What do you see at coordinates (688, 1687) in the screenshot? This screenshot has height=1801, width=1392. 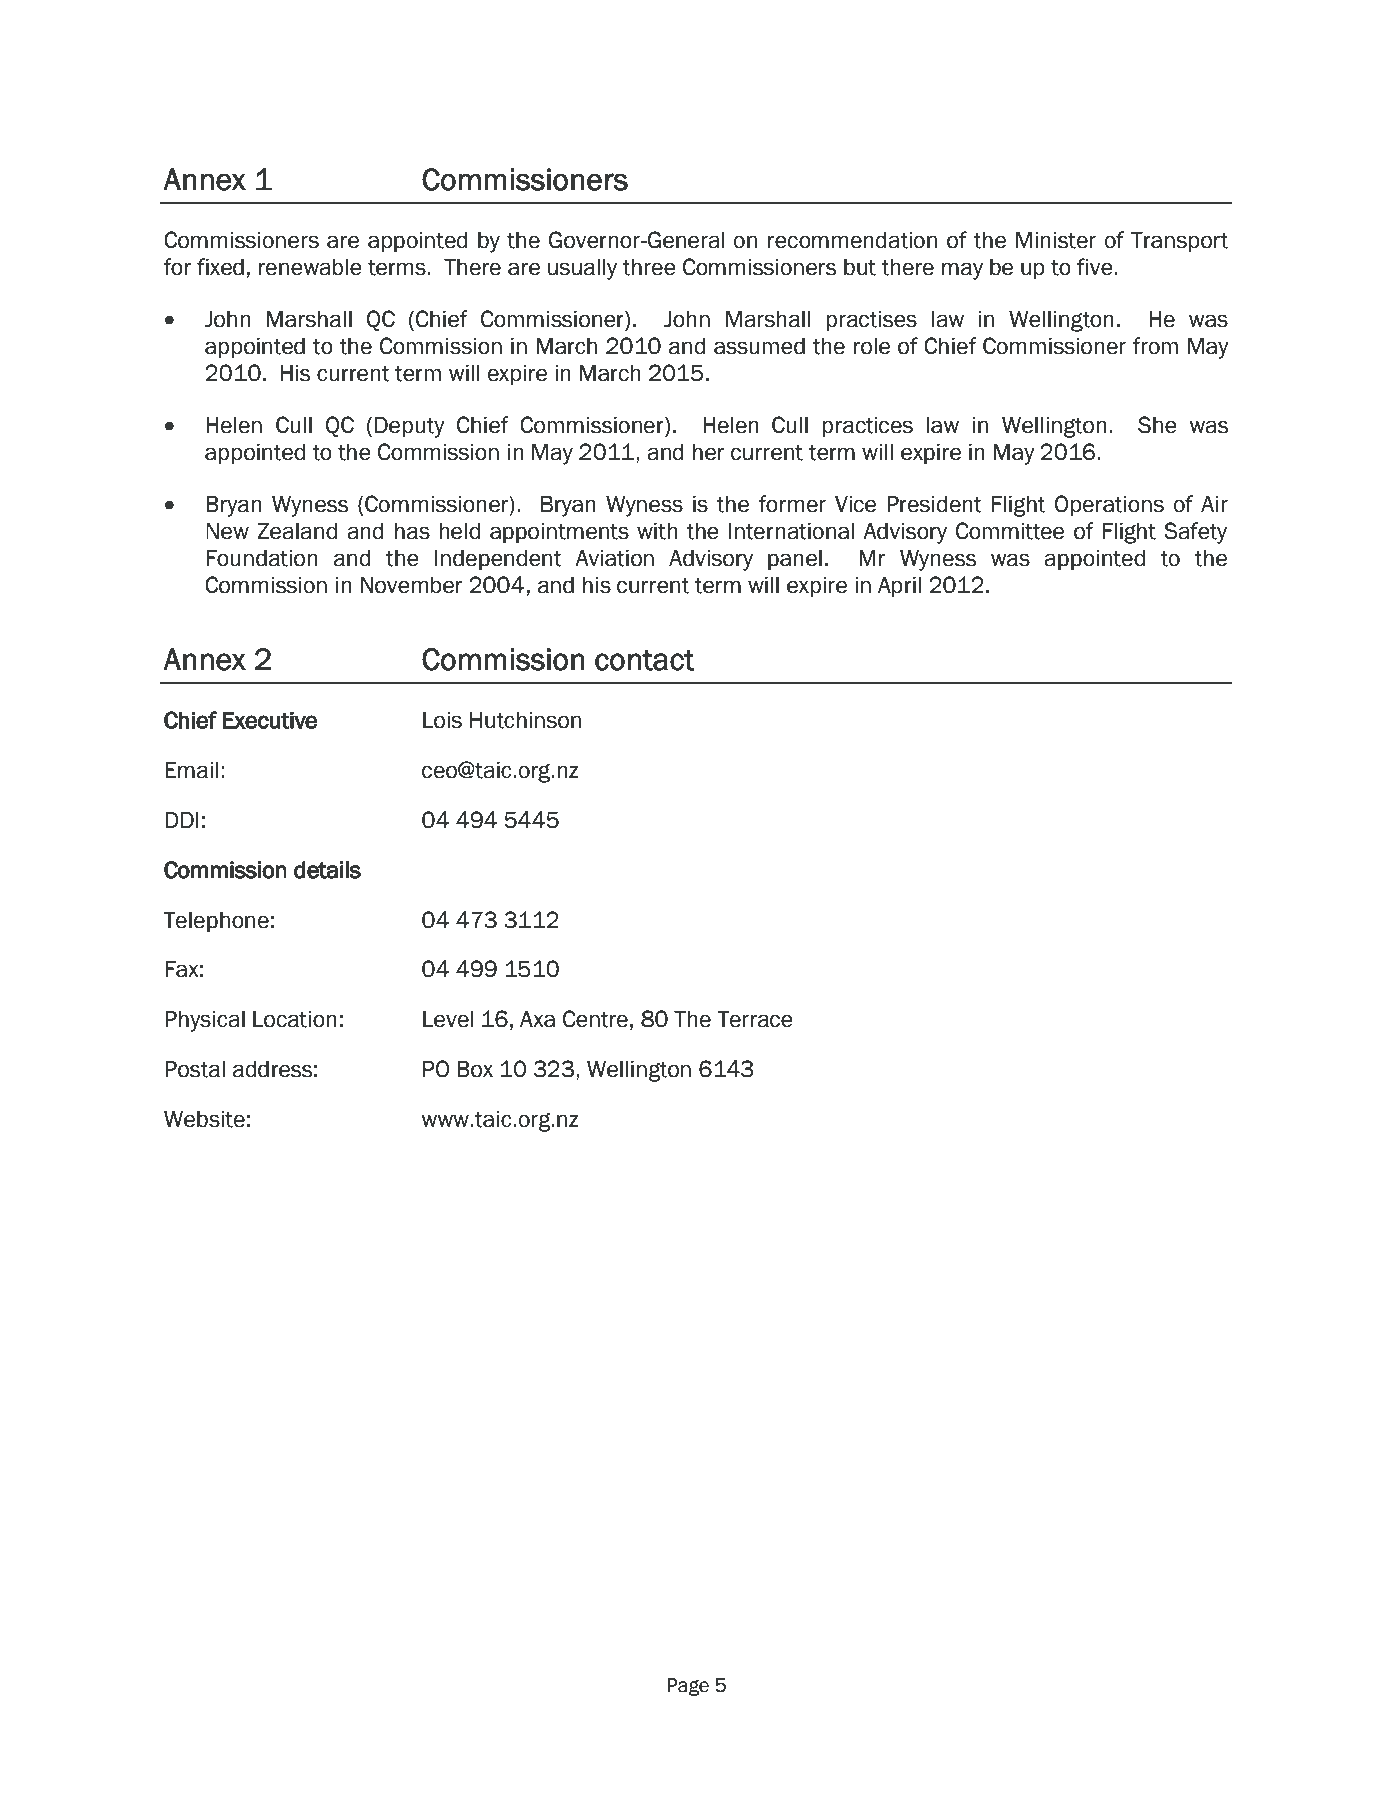 I see `Page` at bounding box center [688, 1687].
